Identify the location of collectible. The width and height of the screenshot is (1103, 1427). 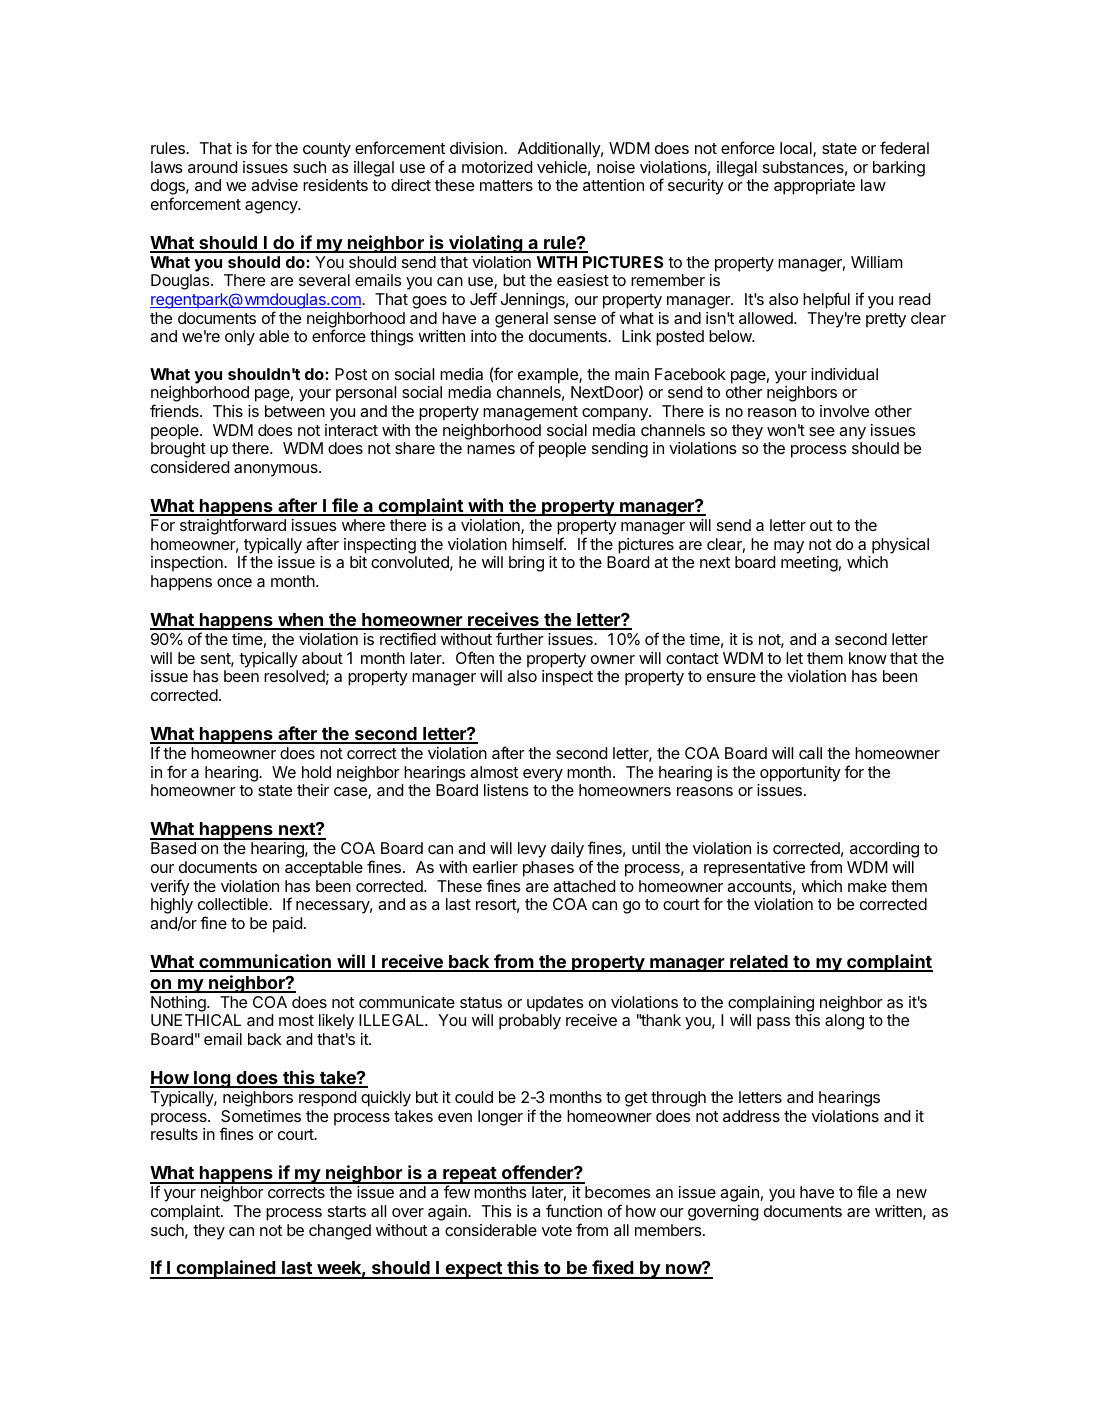
(234, 904).
